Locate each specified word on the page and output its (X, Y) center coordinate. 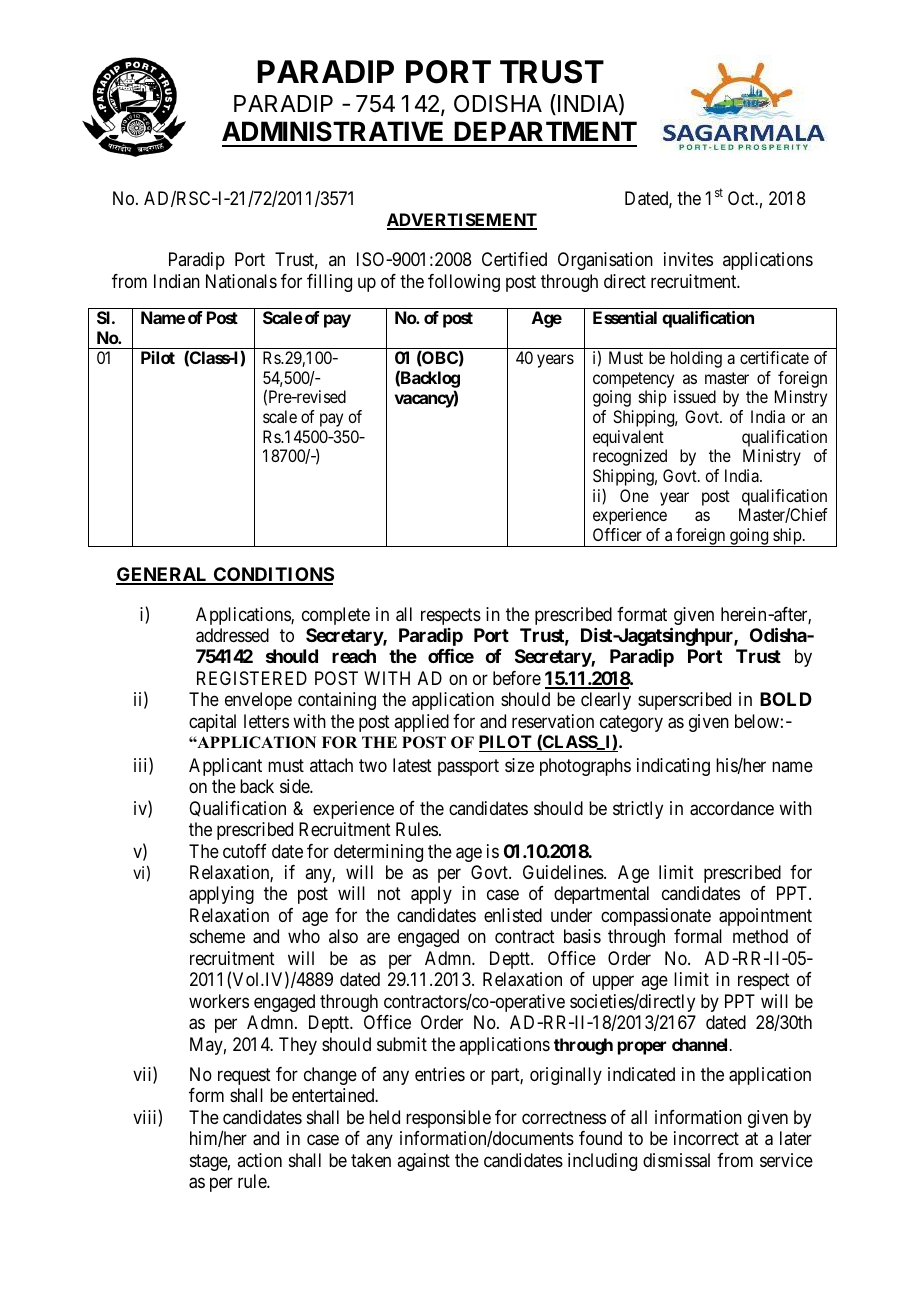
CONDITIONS (273, 575)
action (259, 1160)
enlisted (513, 915)
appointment (765, 917)
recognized (630, 457)
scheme (217, 936)
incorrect (706, 1138)
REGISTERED (252, 678)
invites (688, 259)
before (517, 678)
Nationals (241, 281)
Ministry (772, 457)
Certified (514, 259)
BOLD (786, 699)
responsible (449, 1120)
